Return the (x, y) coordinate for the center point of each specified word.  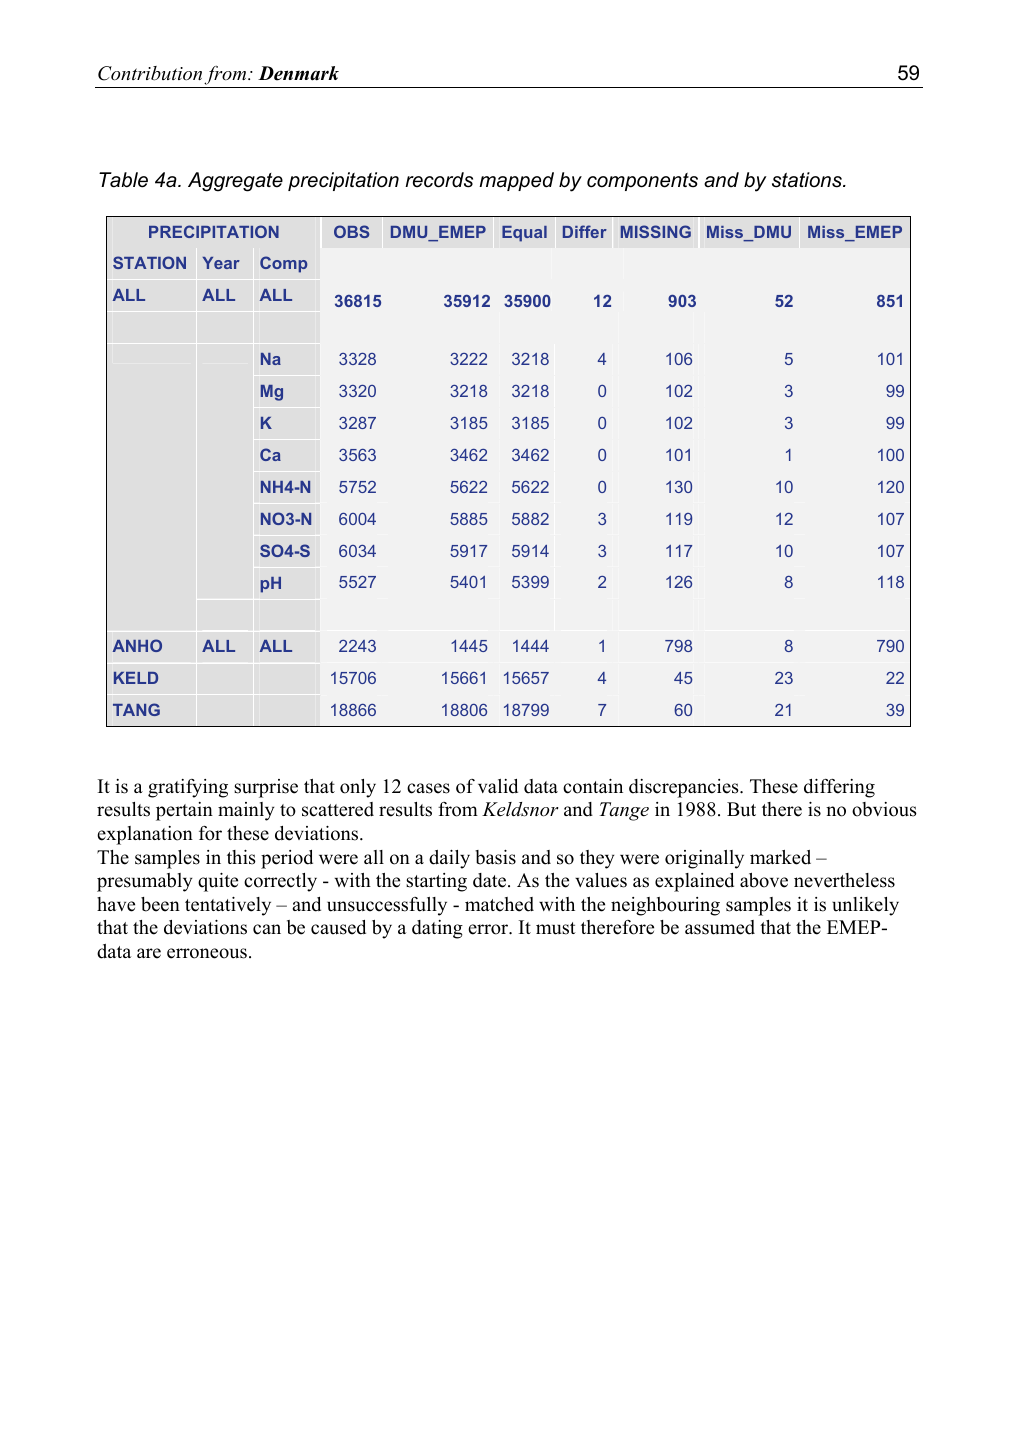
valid (498, 786)
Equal (524, 234)
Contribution (150, 73)
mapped (516, 181)
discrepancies (685, 788)
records (439, 180)
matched (499, 904)
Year (221, 263)
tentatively (228, 906)
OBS (351, 231)
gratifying (188, 788)
